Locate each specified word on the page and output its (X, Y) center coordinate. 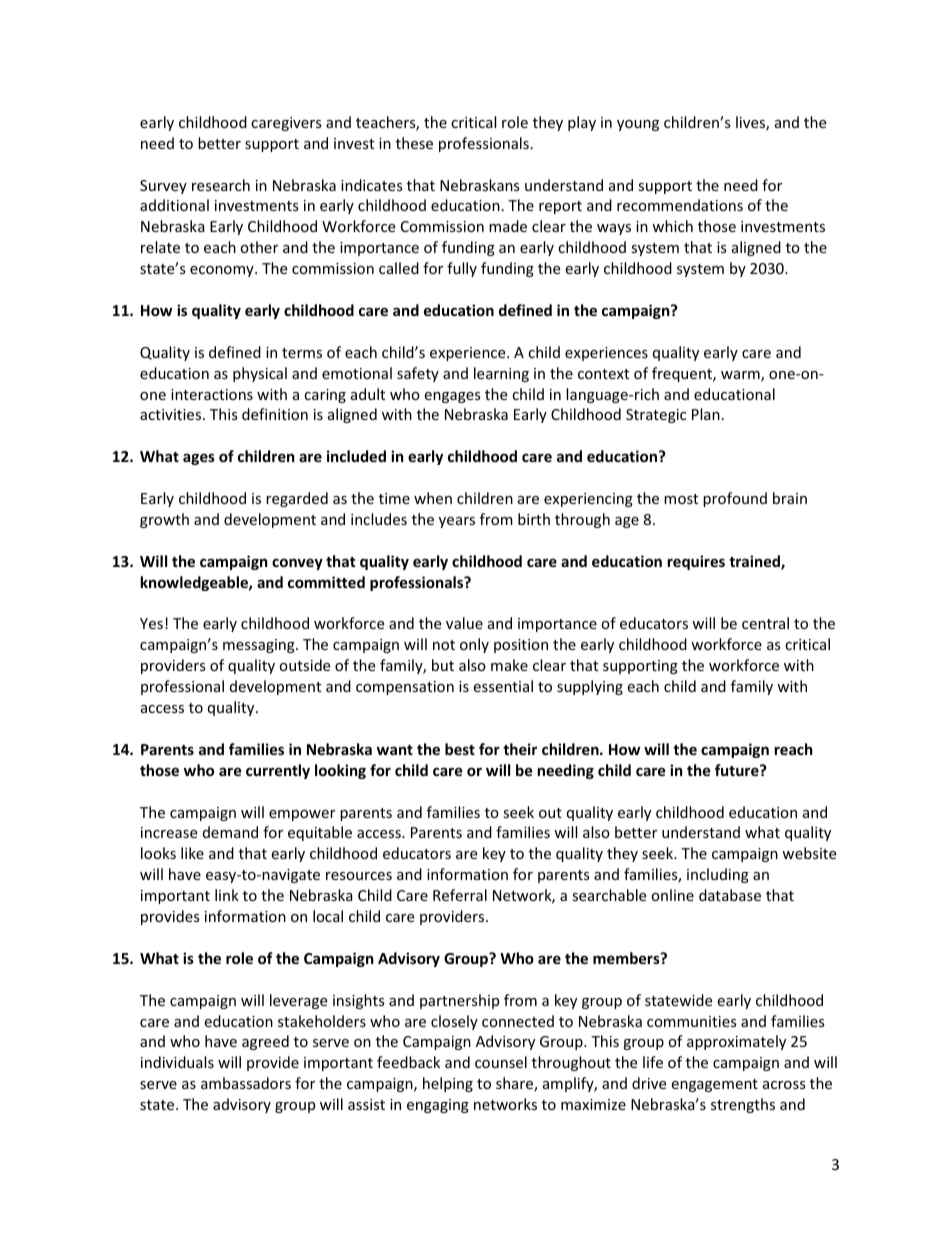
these (414, 143)
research (221, 185)
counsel (501, 1062)
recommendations (680, 205)
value (464, 623)
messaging (260, 646)
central (765, 623)
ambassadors (246, 1083)
